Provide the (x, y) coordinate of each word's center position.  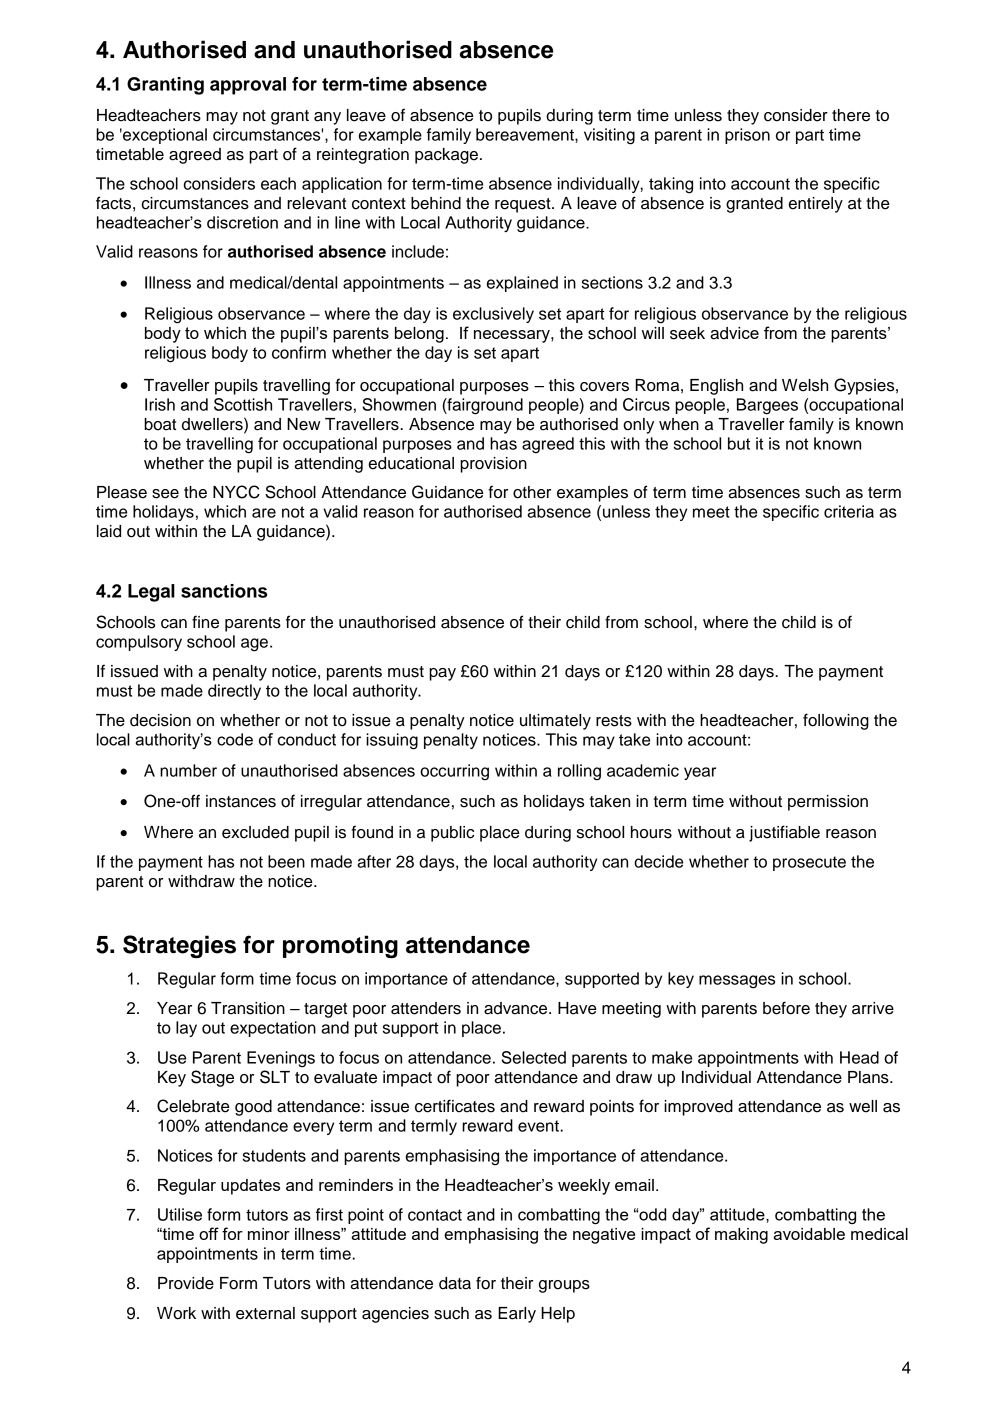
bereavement (526, 134)
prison (747, 136)
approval (248, 86)
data (455, 1283)
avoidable (809, 1234)
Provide (186, 1283)
